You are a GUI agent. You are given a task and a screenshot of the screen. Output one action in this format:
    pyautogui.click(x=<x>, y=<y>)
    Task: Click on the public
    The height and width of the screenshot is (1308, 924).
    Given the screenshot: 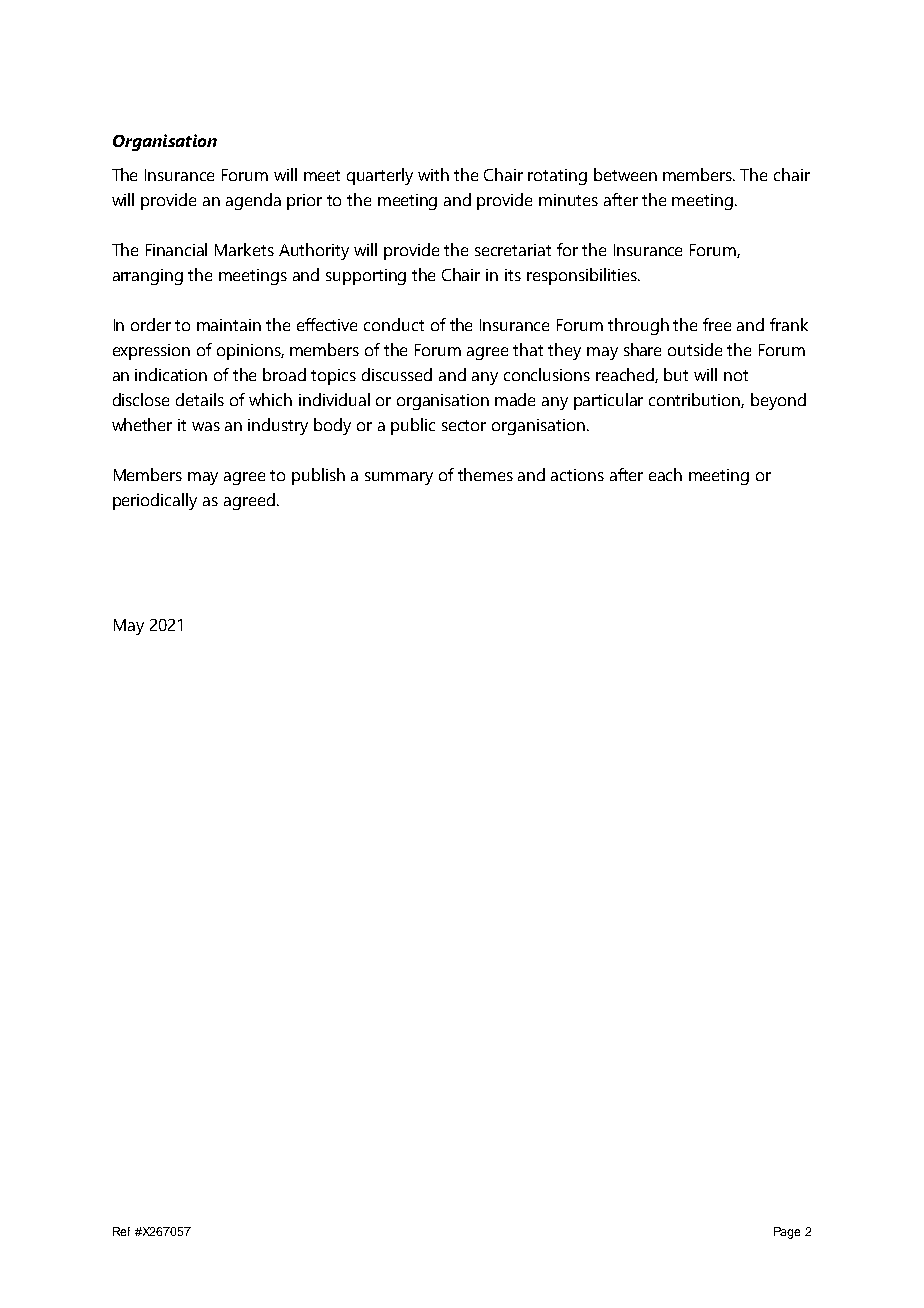 What is the action you would take?
    pyautogui.click(x=413, y=426)
